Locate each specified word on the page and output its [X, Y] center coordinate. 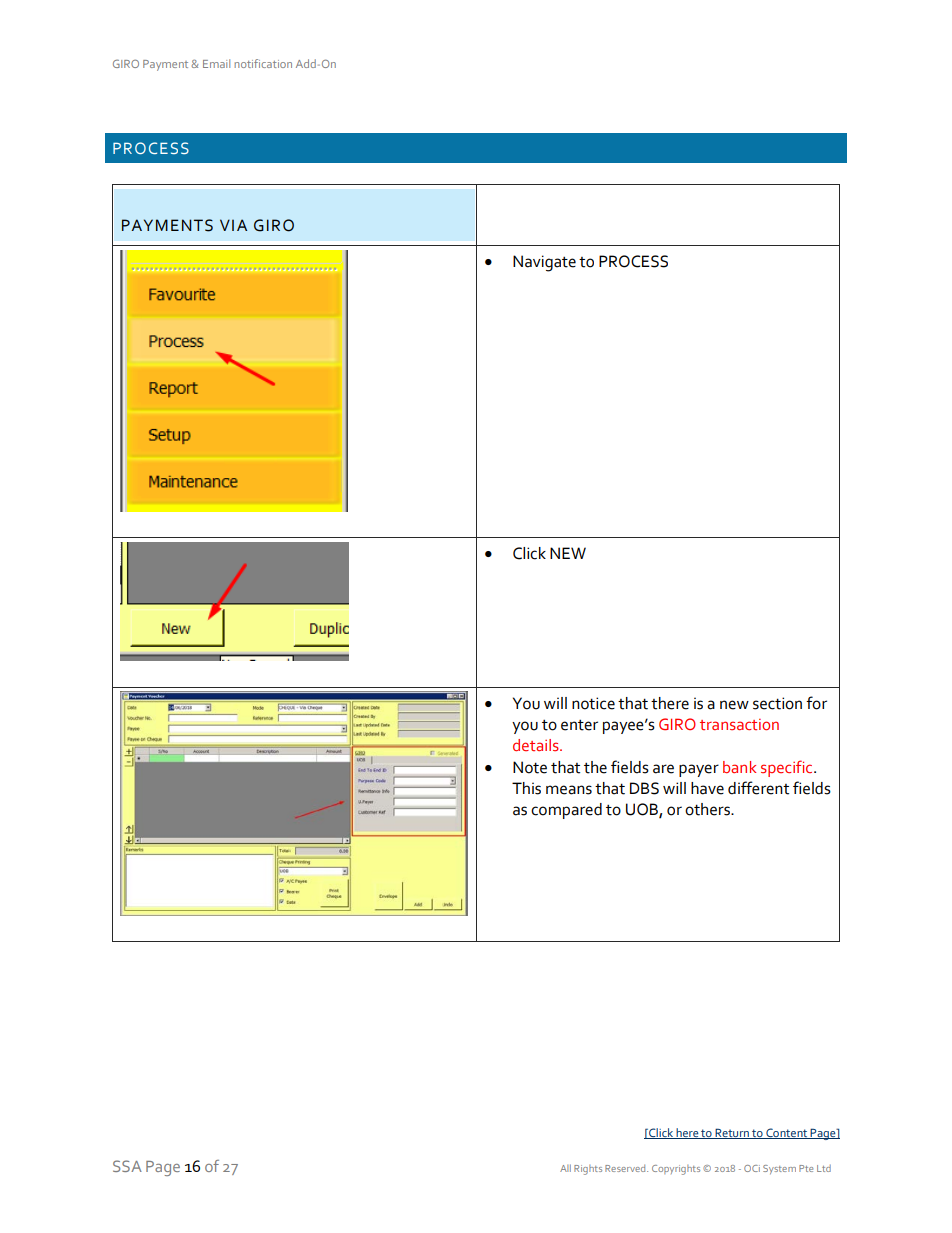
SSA [127, 1166]
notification [263, 63]
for [816, 703]
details [537, 745]
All [565, 1168]
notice [593, 703]
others [708, 809]
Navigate [544, 263]
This [526, 788]
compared [566, 811]
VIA [233, 225]
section [777, 703]
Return [732, 1133]
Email [216, 63]
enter [579, 725]
